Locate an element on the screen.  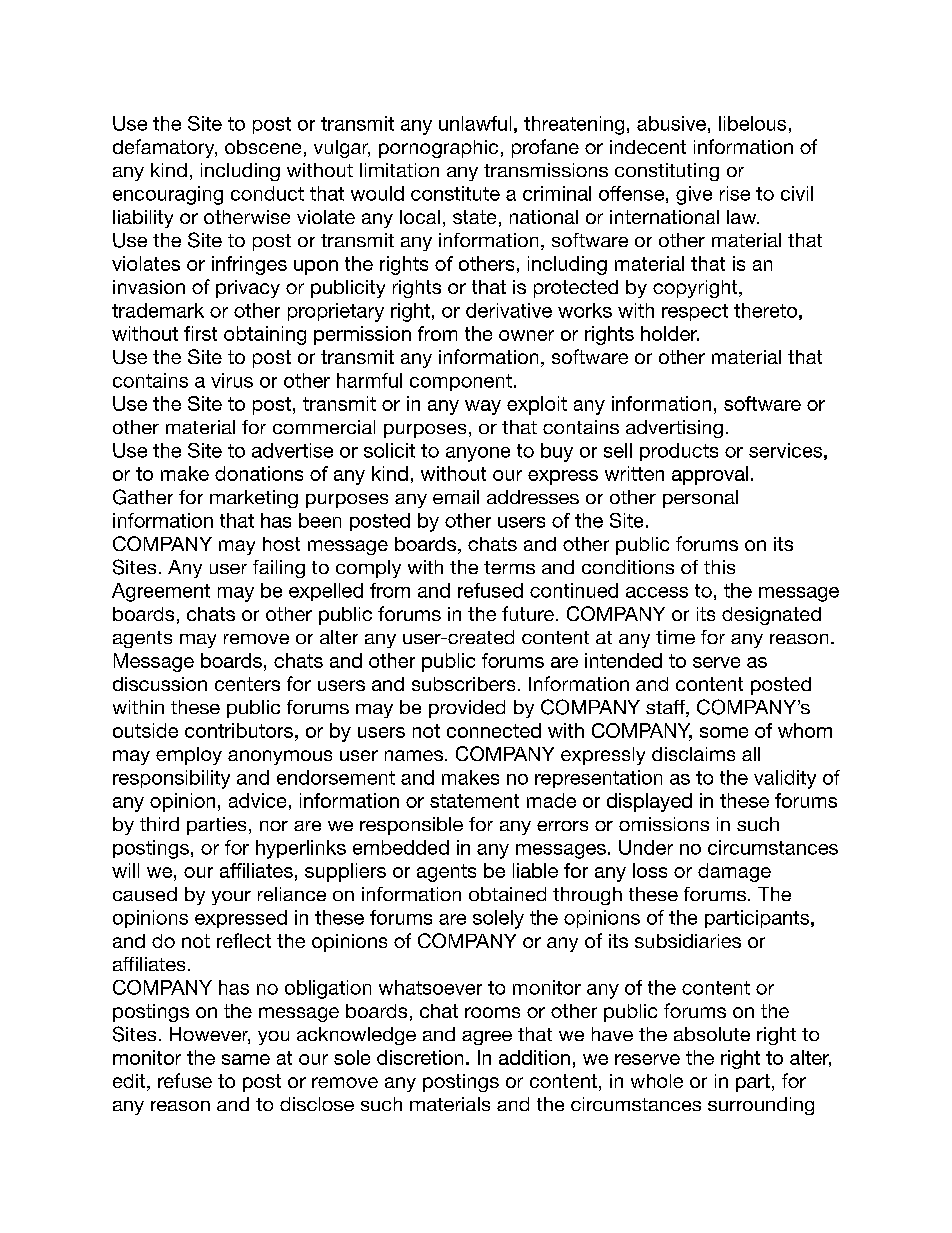
pornographic is located at coordinates (438, 149).
